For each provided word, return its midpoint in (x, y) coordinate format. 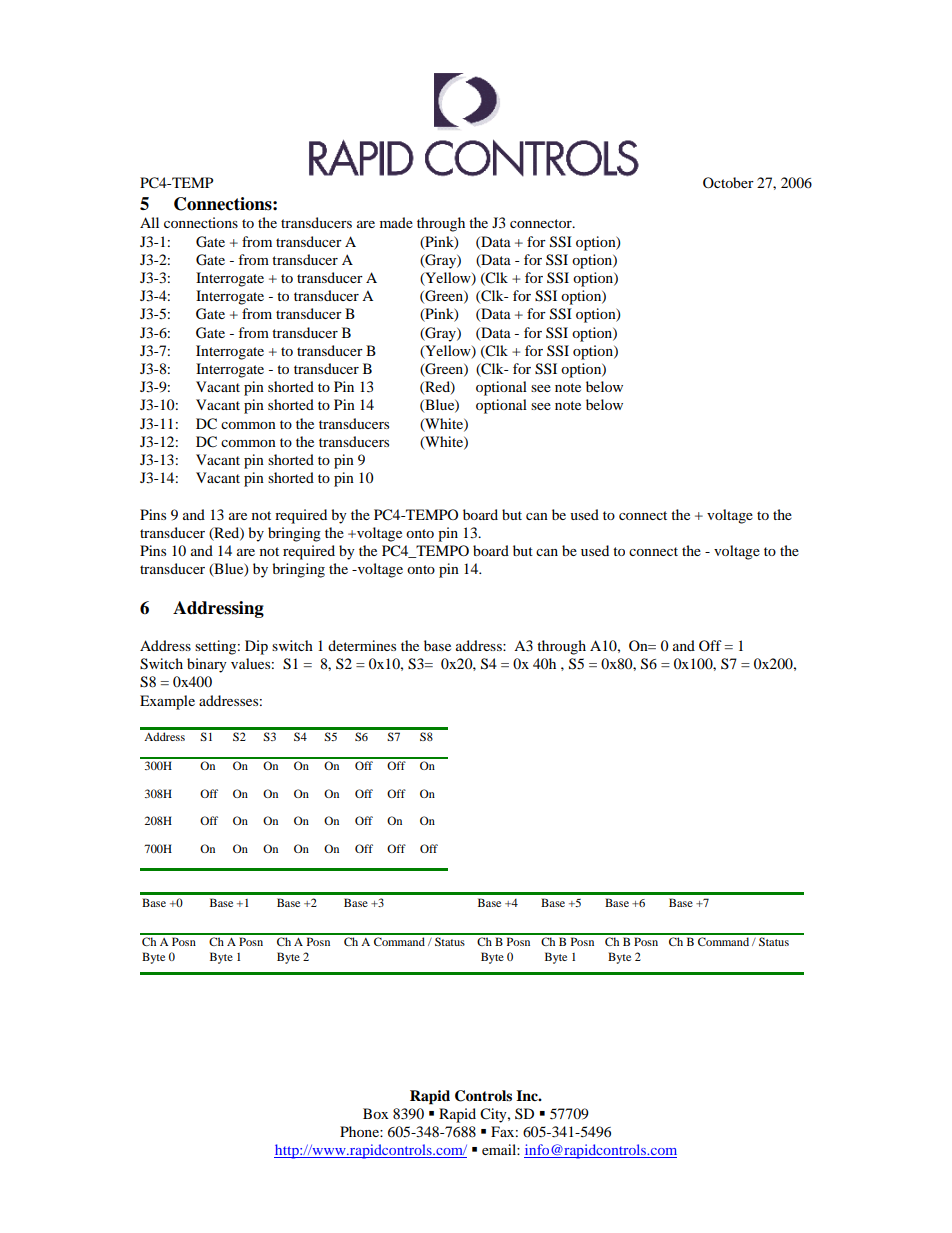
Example (167, 702)
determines (362, 645)
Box (376, 1113)
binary (207, 665)
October (728, 182)
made (396, 222)
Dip (256, 647)
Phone (360, 1131)
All (149, 222)
